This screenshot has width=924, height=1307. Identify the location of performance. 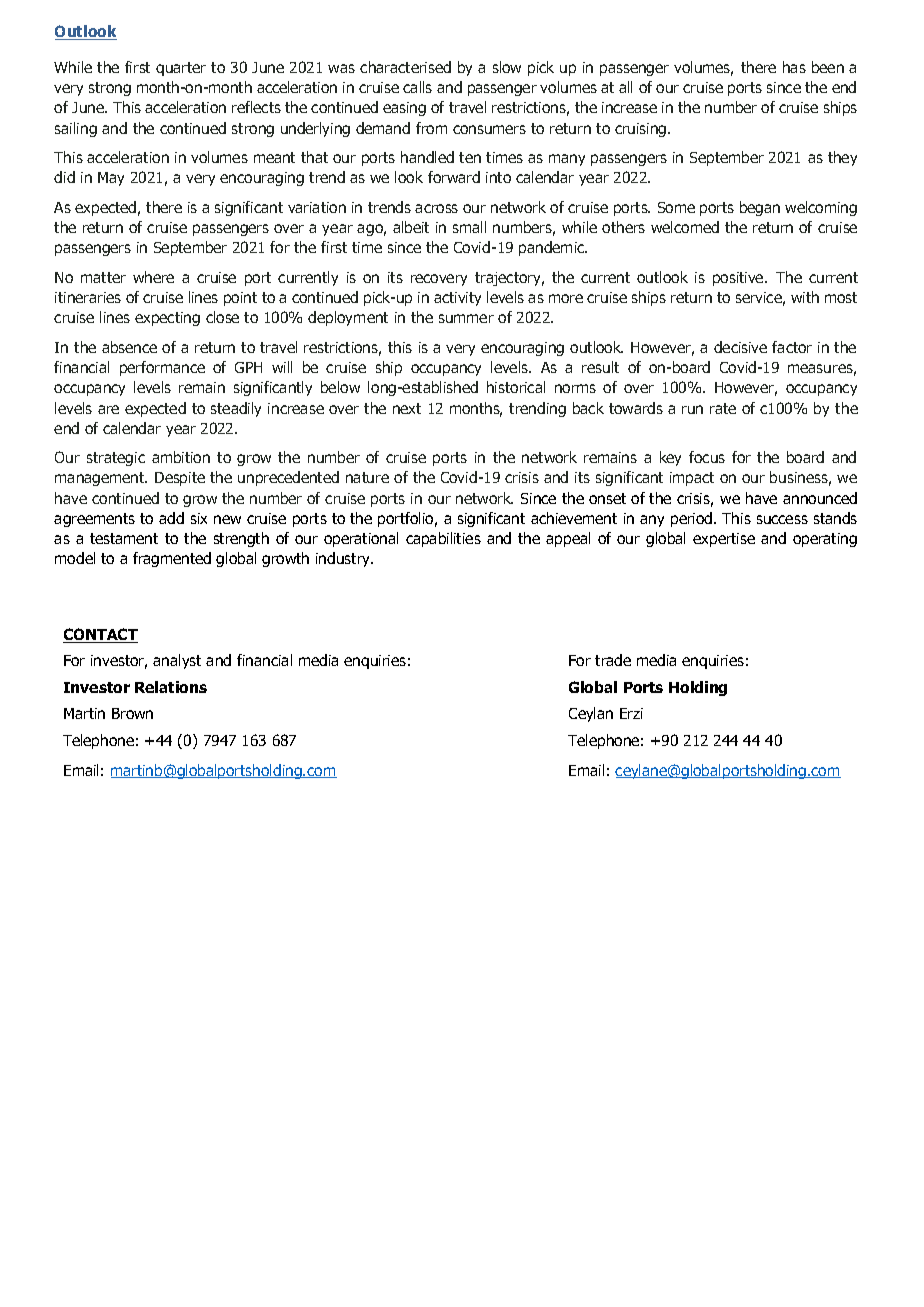
(162, 368).
